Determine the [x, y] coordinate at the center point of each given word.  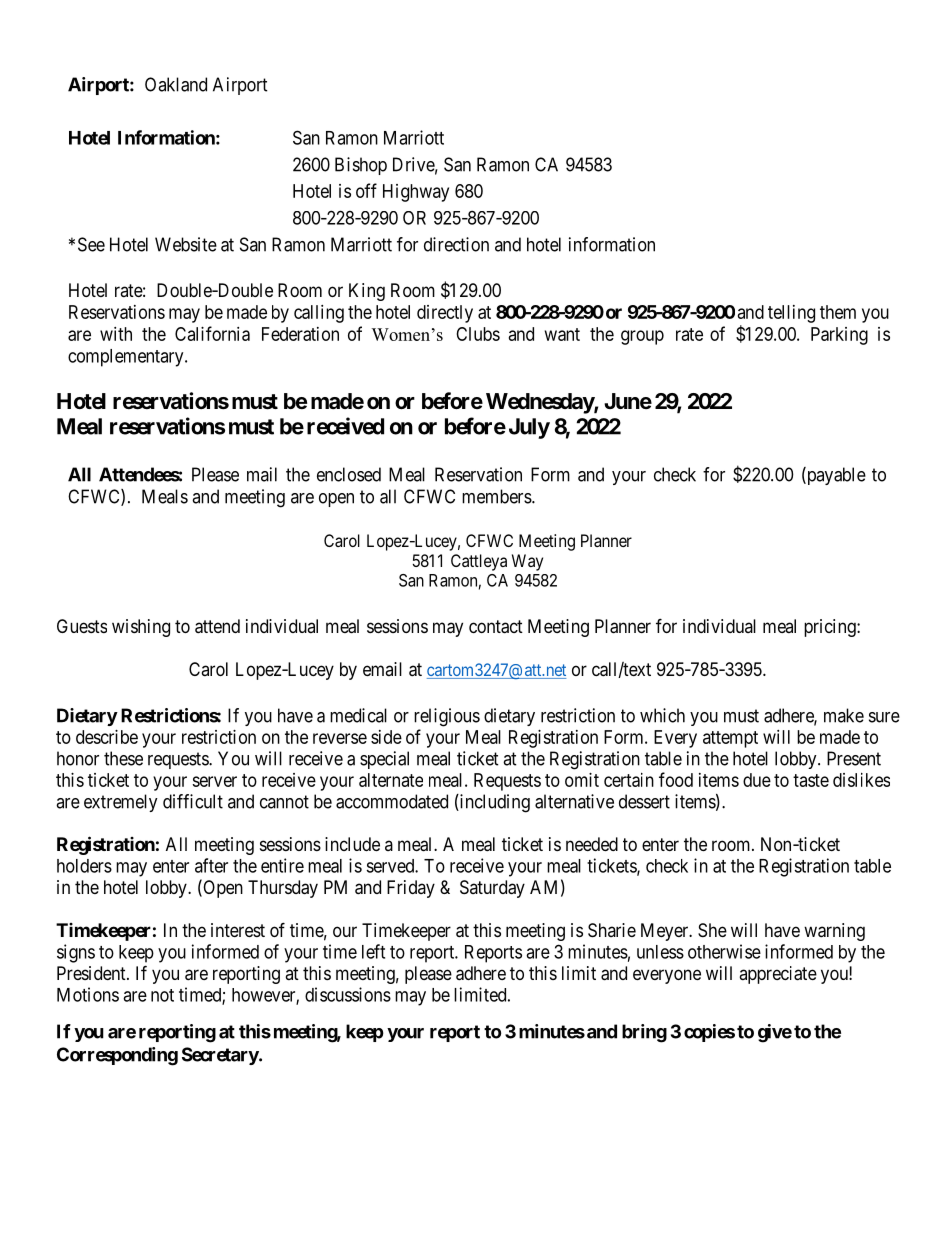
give [775, 1033]
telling [791, 314]
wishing [141, 628]
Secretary [221, 1056]
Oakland [176, 84]
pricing [831, 628]
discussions [348, 994]
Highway [416, 193]
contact [496, 627]
